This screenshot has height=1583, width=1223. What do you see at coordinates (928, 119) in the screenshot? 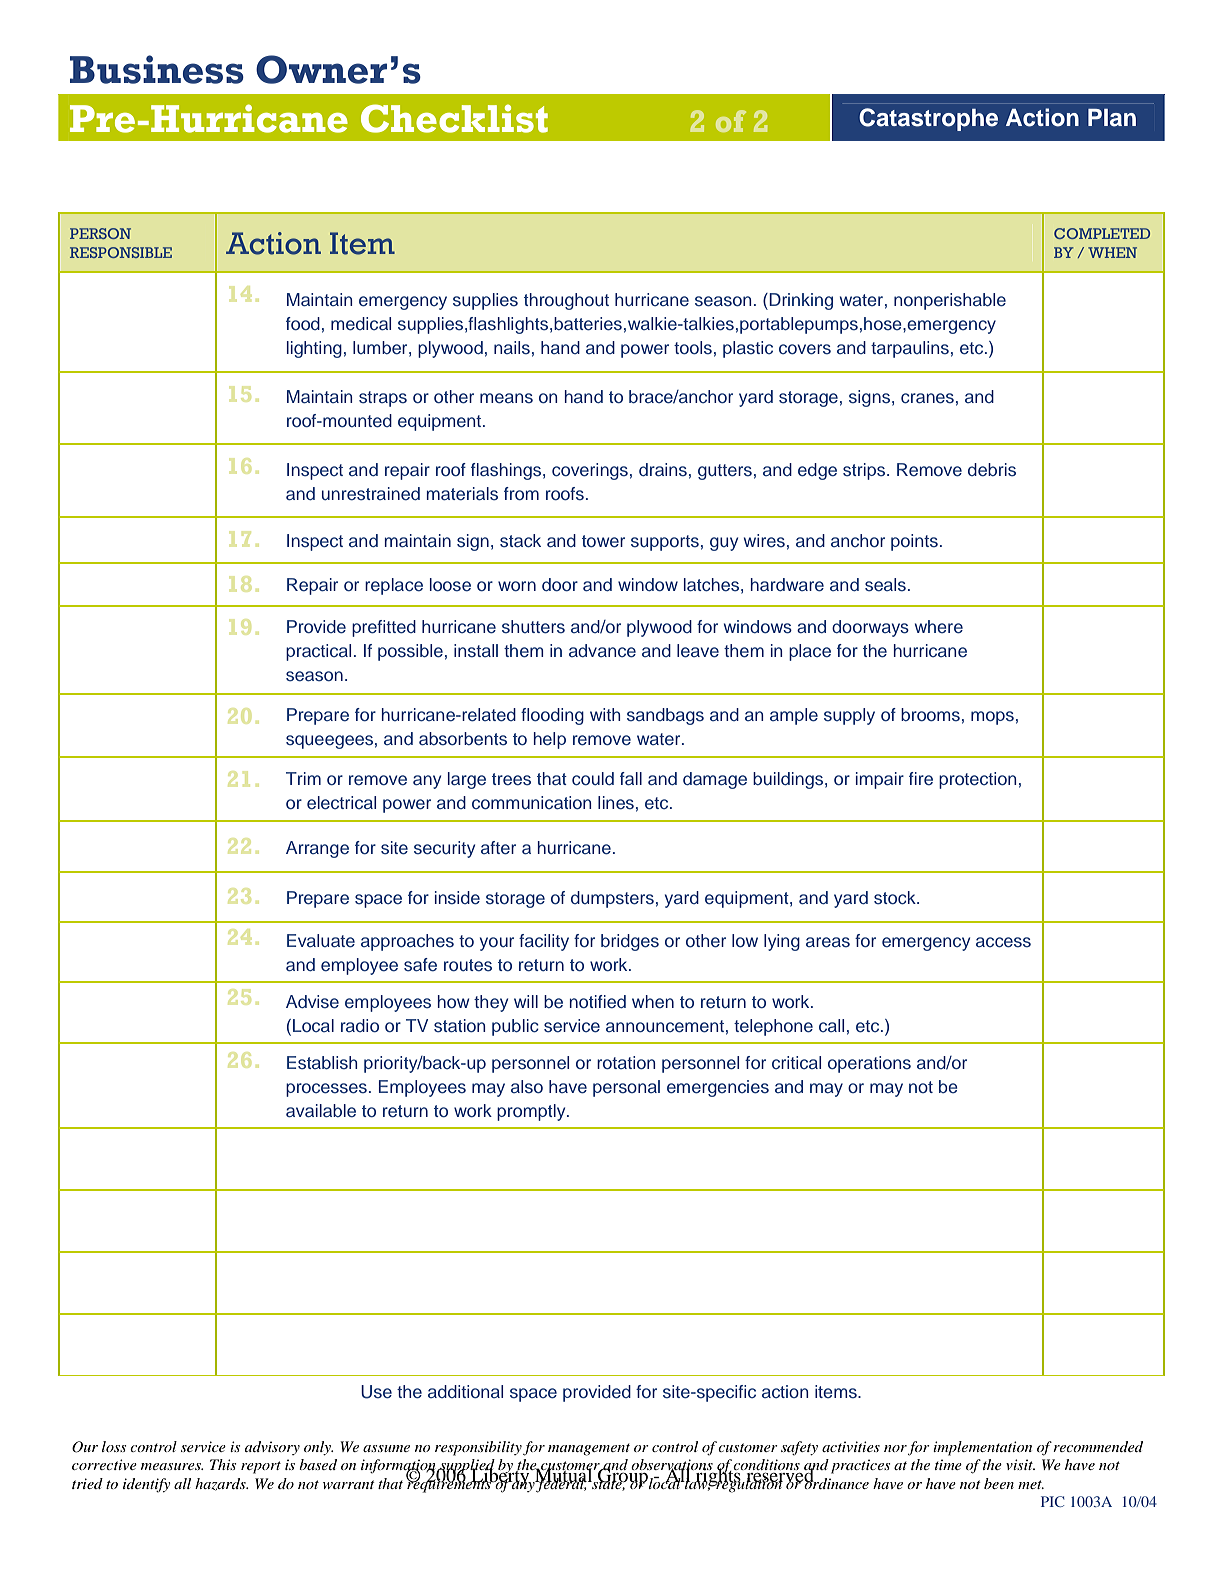
I see `Catastrophe` at bounding box center [928, 119].
